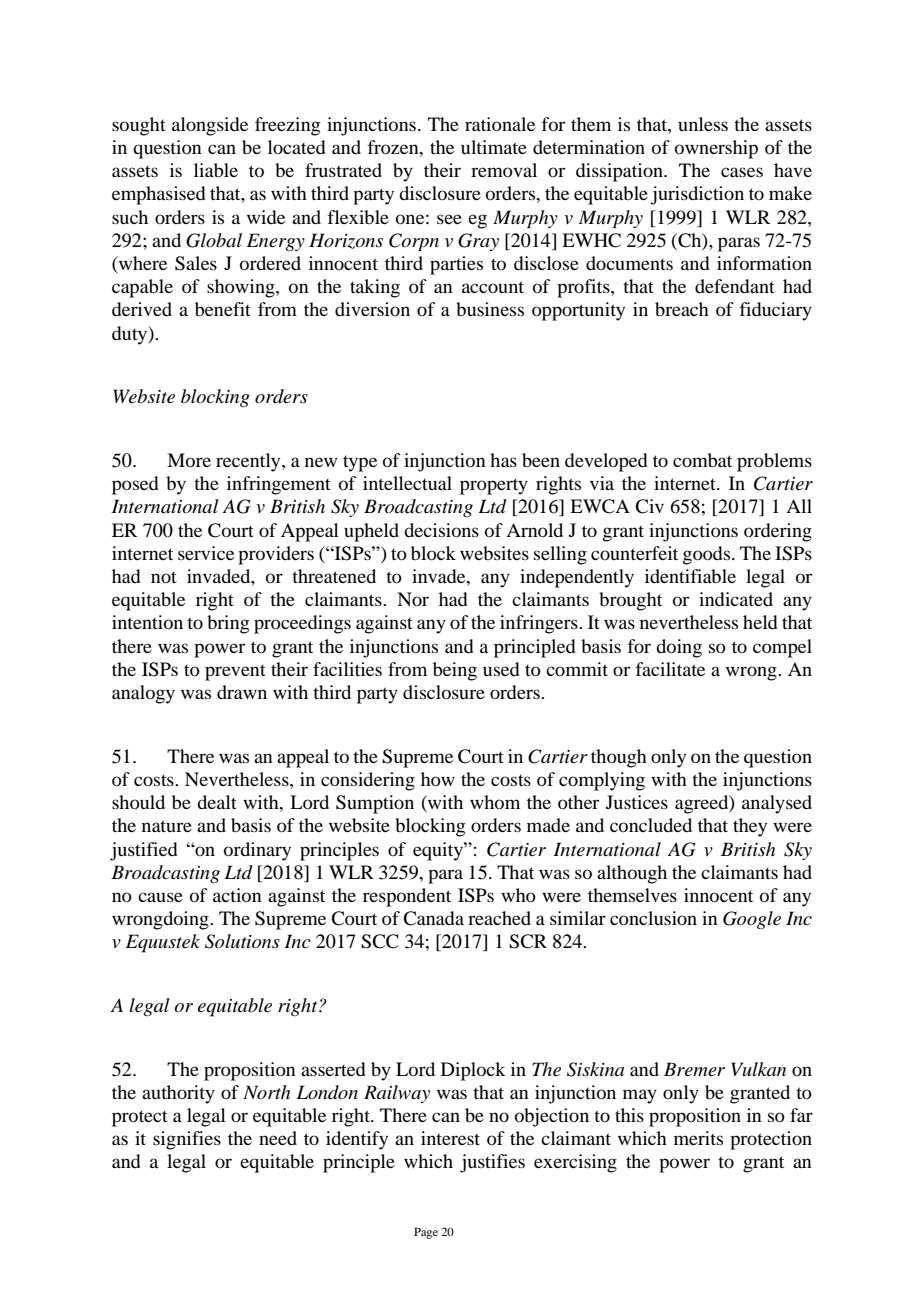 The height and width of the screenshot is (1308, 924). Describe the element at coordinates (702, 460) in the screenshot. I see `combat` at that location.
